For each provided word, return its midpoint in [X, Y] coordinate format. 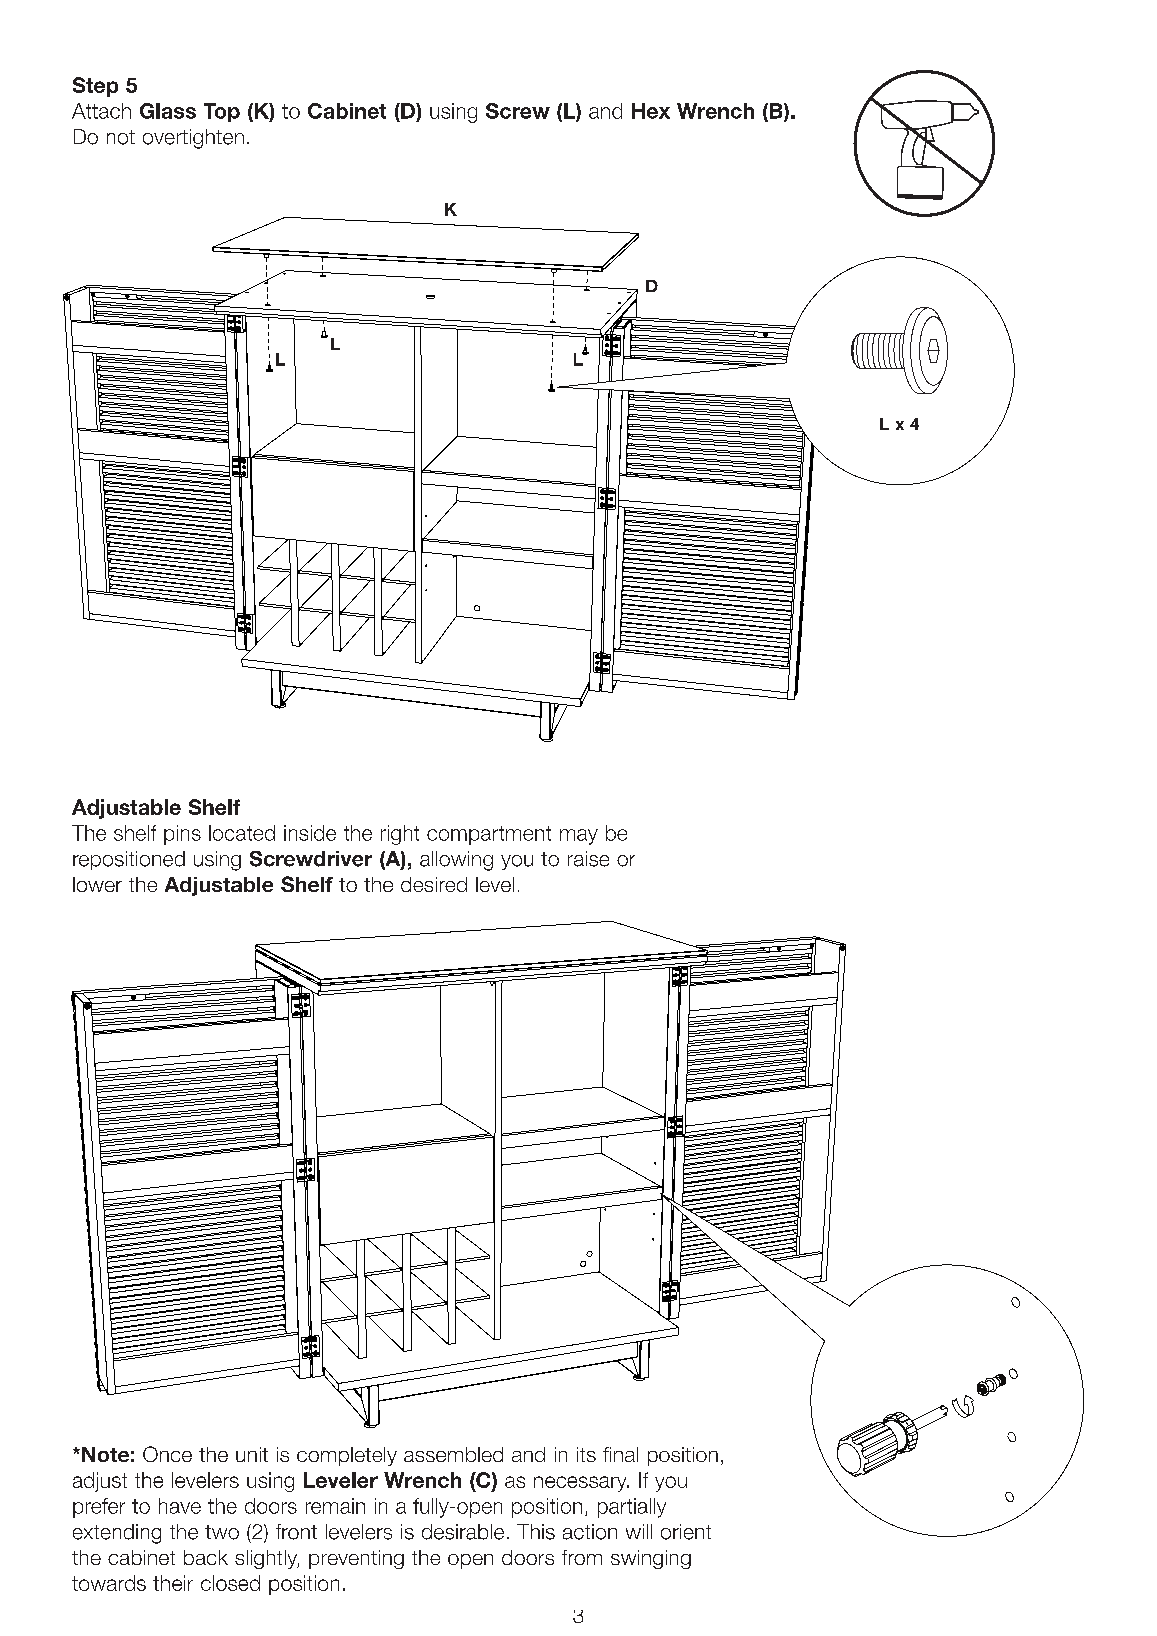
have [180, 1506]
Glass [168, 111]
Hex [651, 111]
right [400, 835]
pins [182, 835]
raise [588, 859]
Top [222, 112]
